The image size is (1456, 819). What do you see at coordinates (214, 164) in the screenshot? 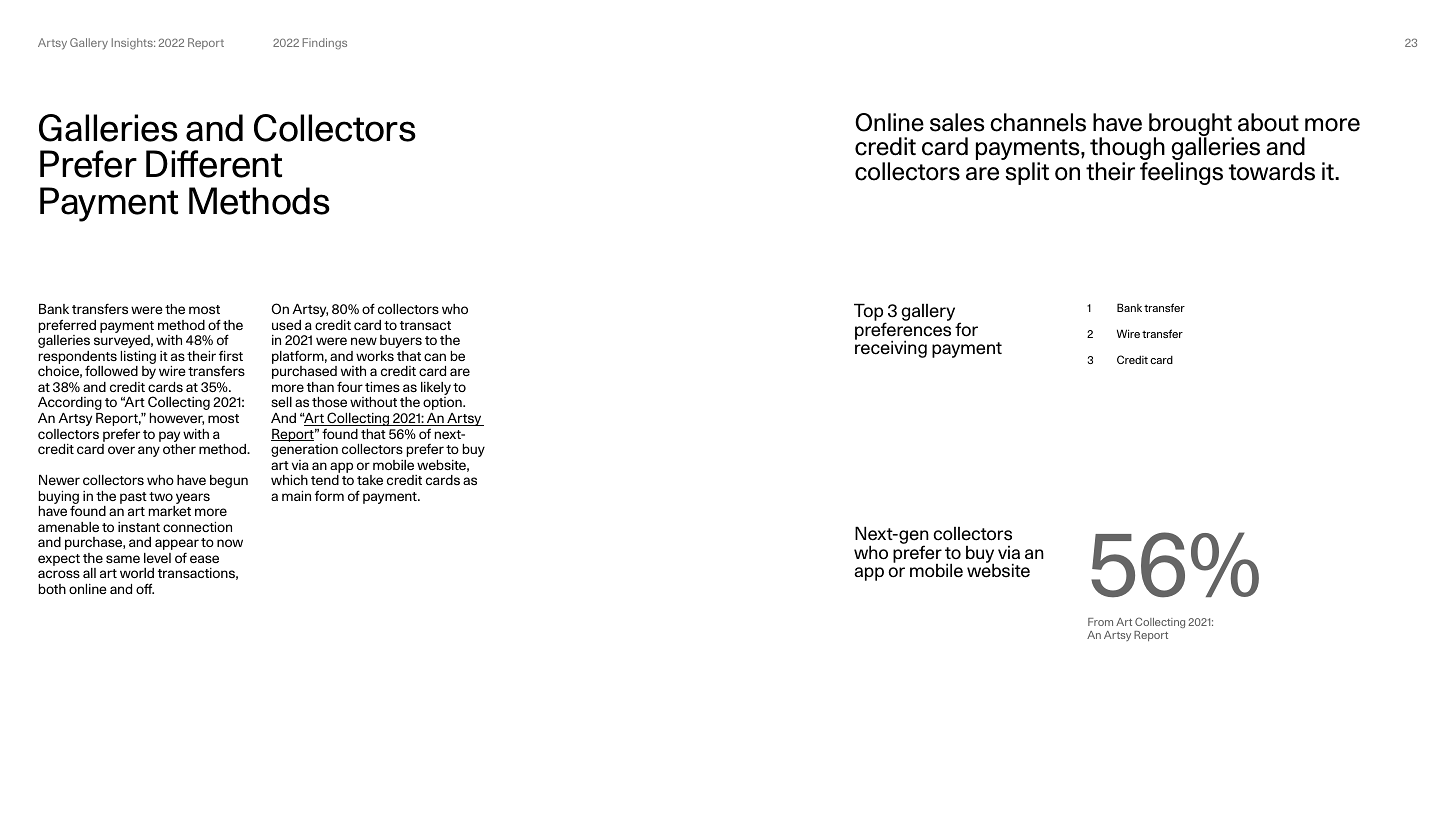
I see `Different` at bounding box center [214, 164].
